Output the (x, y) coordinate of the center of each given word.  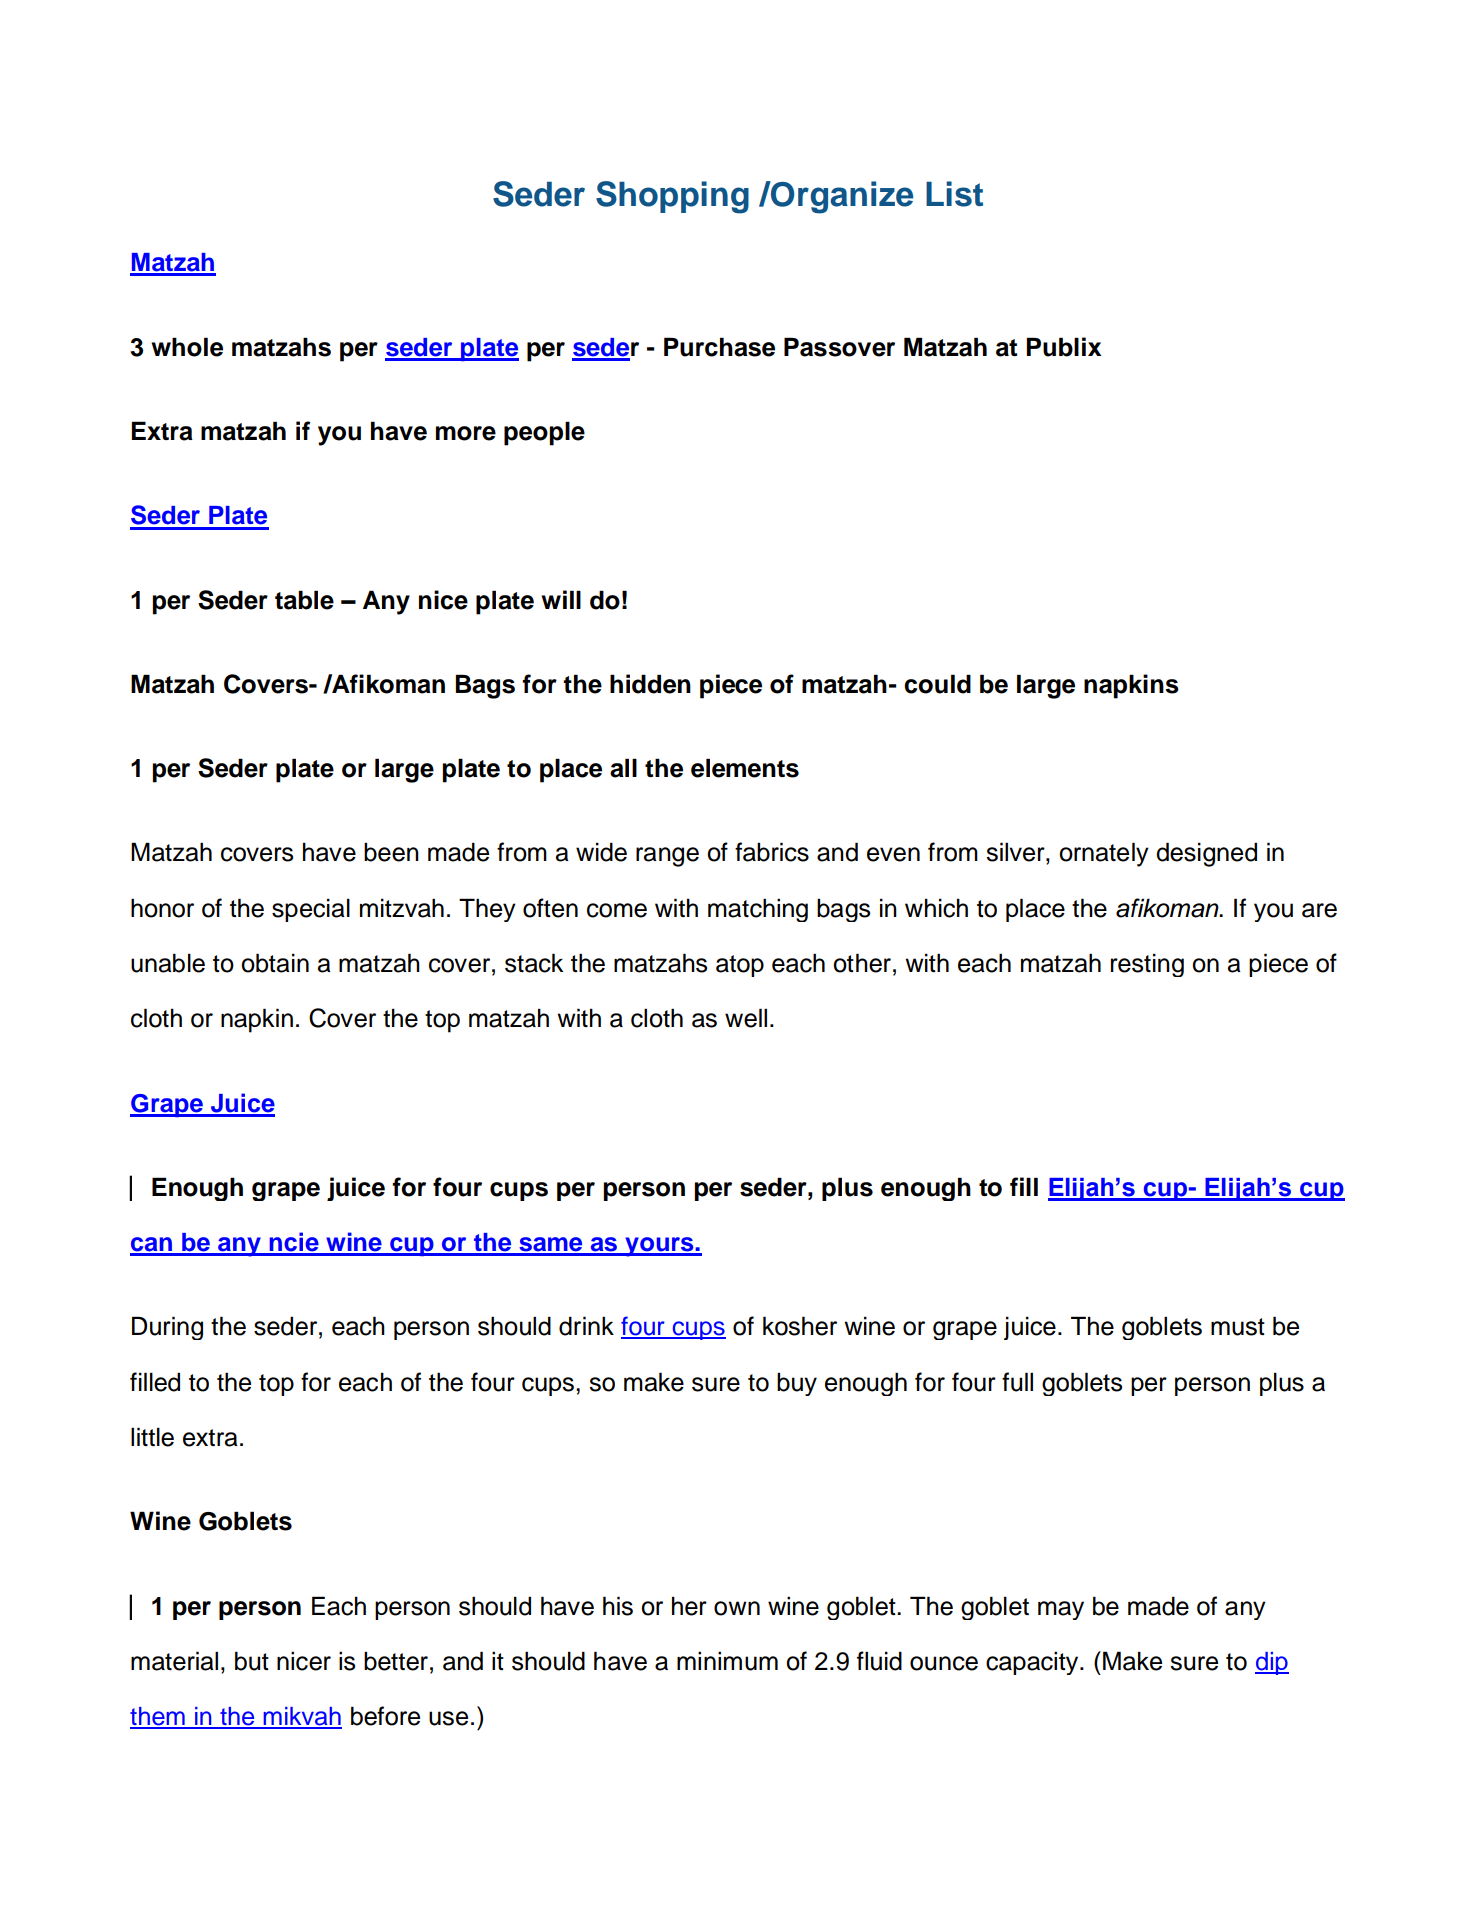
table (304, 600)
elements (745, 768)
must (1238, 1327)
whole (187, 347)
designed (1206, 854)
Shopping (672, 197)
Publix (1063, 347)
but (252, 1661)
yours (659, 1247)
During (167, 1328)
